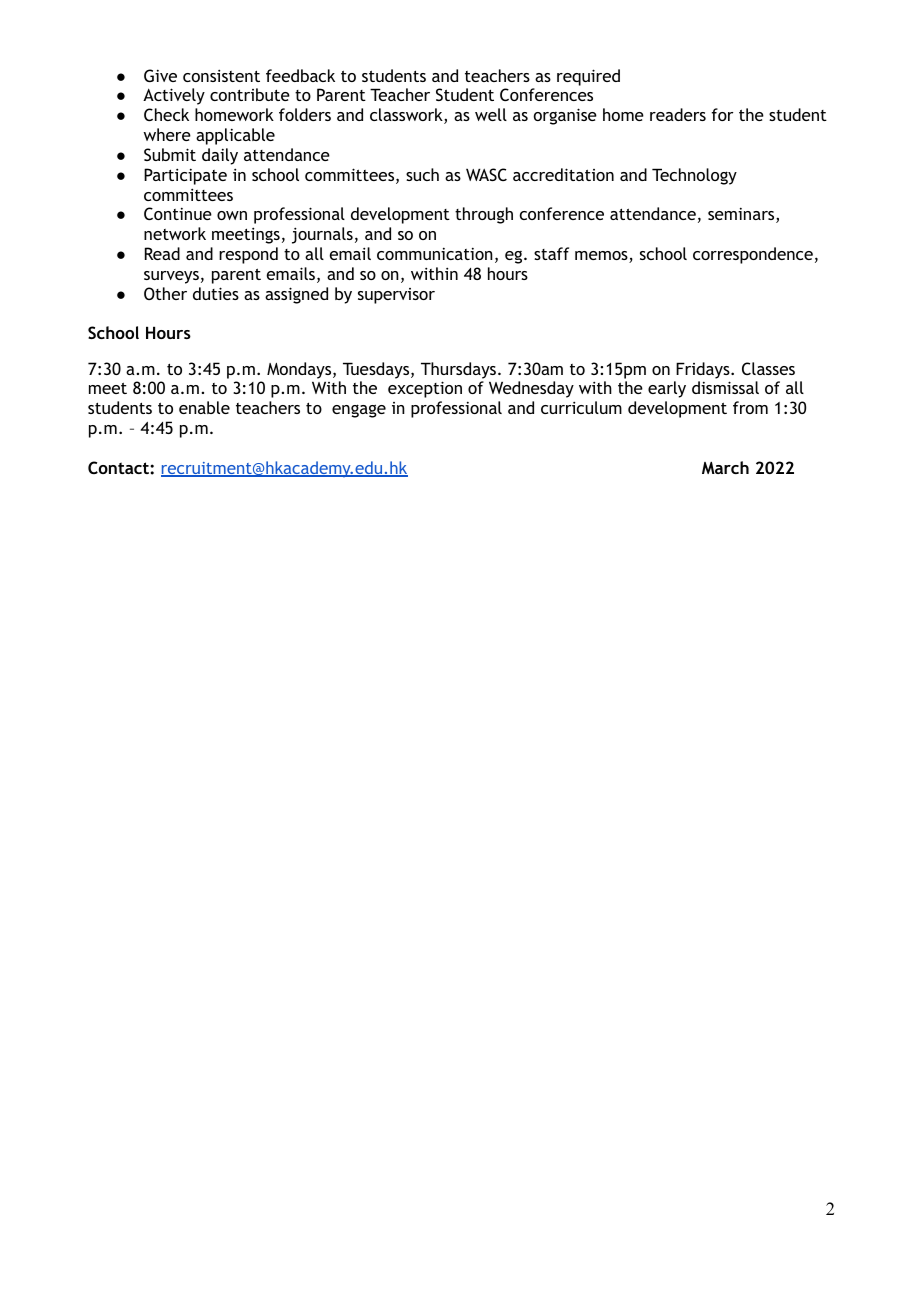 This image has height=1307, width=924. I want to click on memos, so click(602, 257).
